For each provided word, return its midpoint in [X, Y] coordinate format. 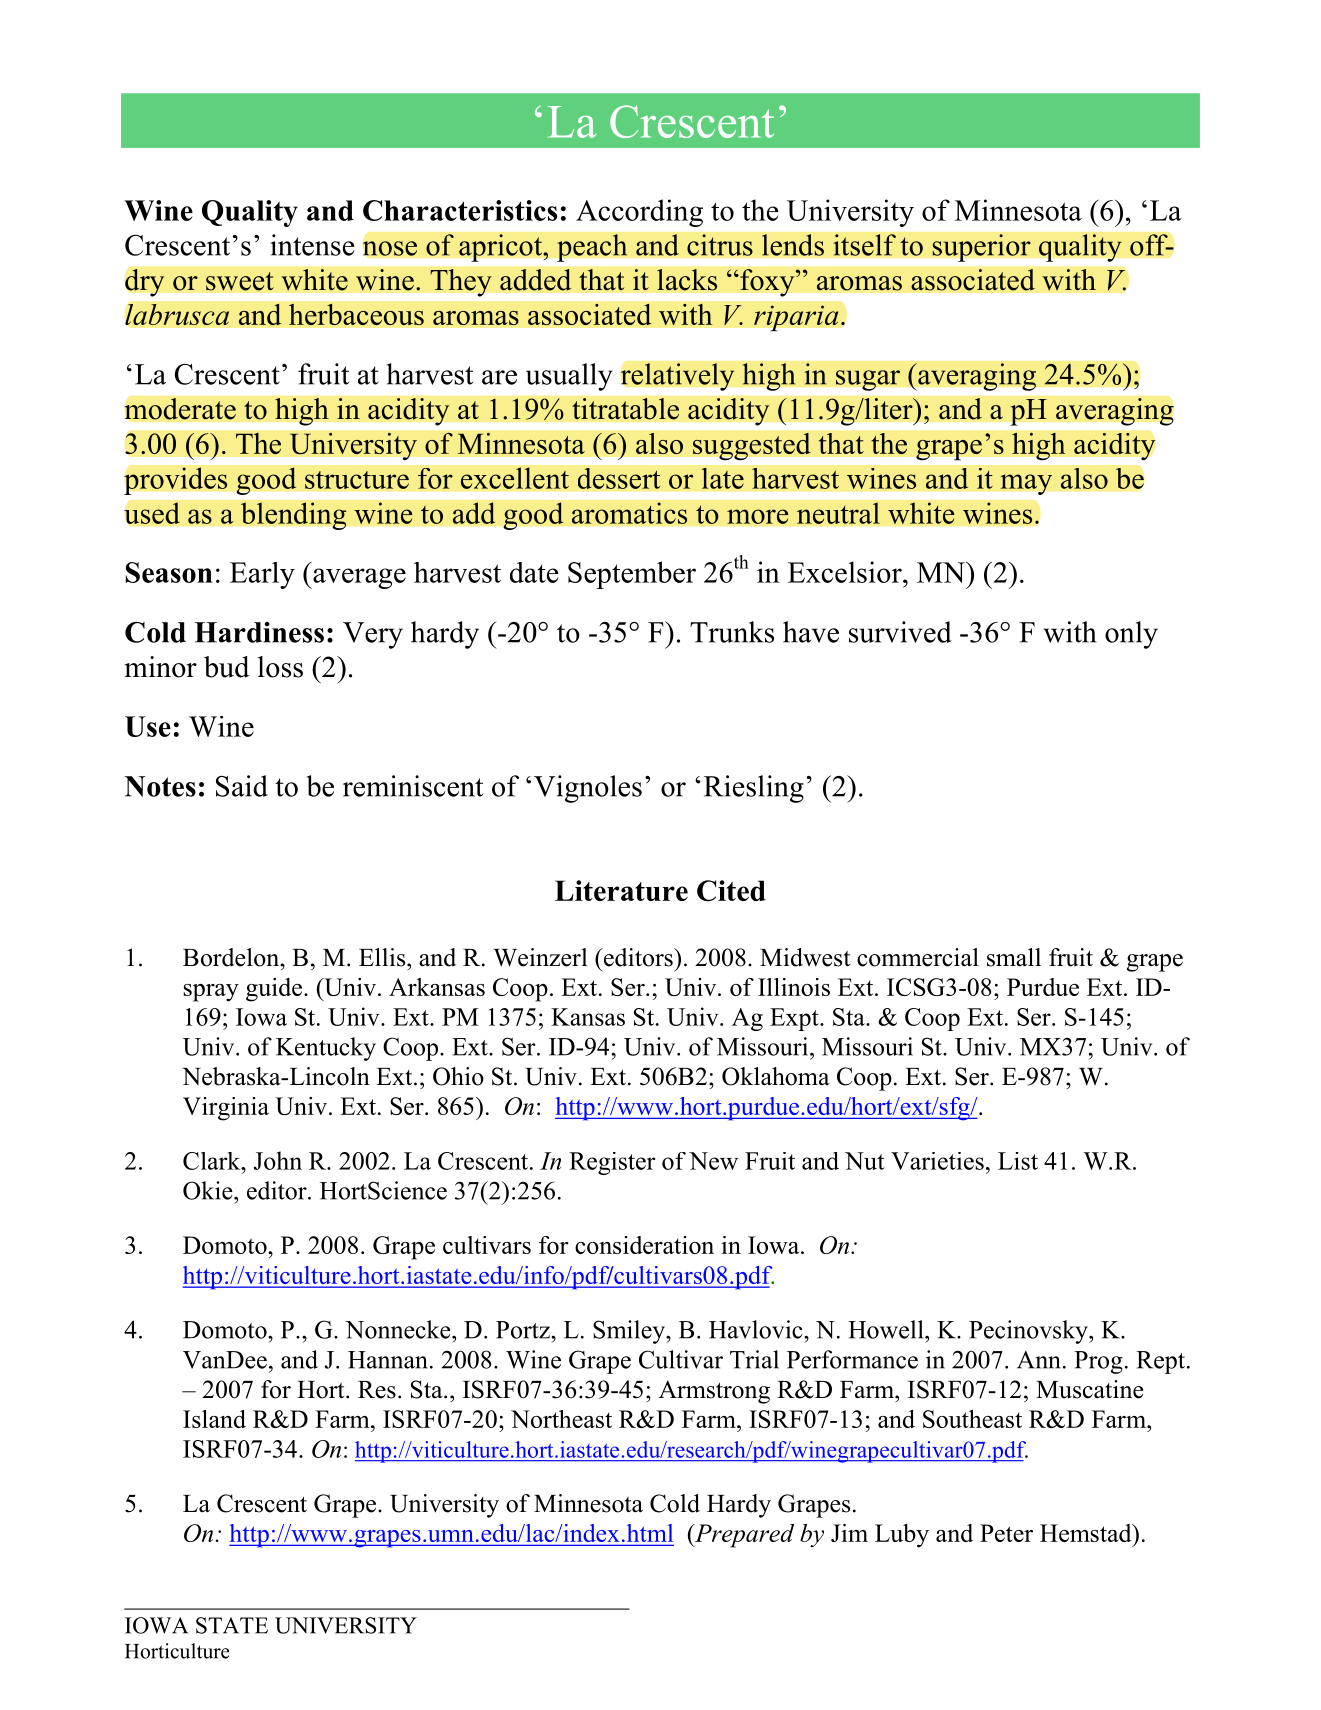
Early [262, 575]
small [1014, 957]
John [278, 1160]
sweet [240, 281]
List [1018, 1161]
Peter [1006, 1533]
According [639, 213]
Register [612, 1163]
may [1026, 484]
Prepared [743, 1536]
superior [981, 248]
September [632, 575]
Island [214, 1419]
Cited [731, 890]
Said [242, 786]
